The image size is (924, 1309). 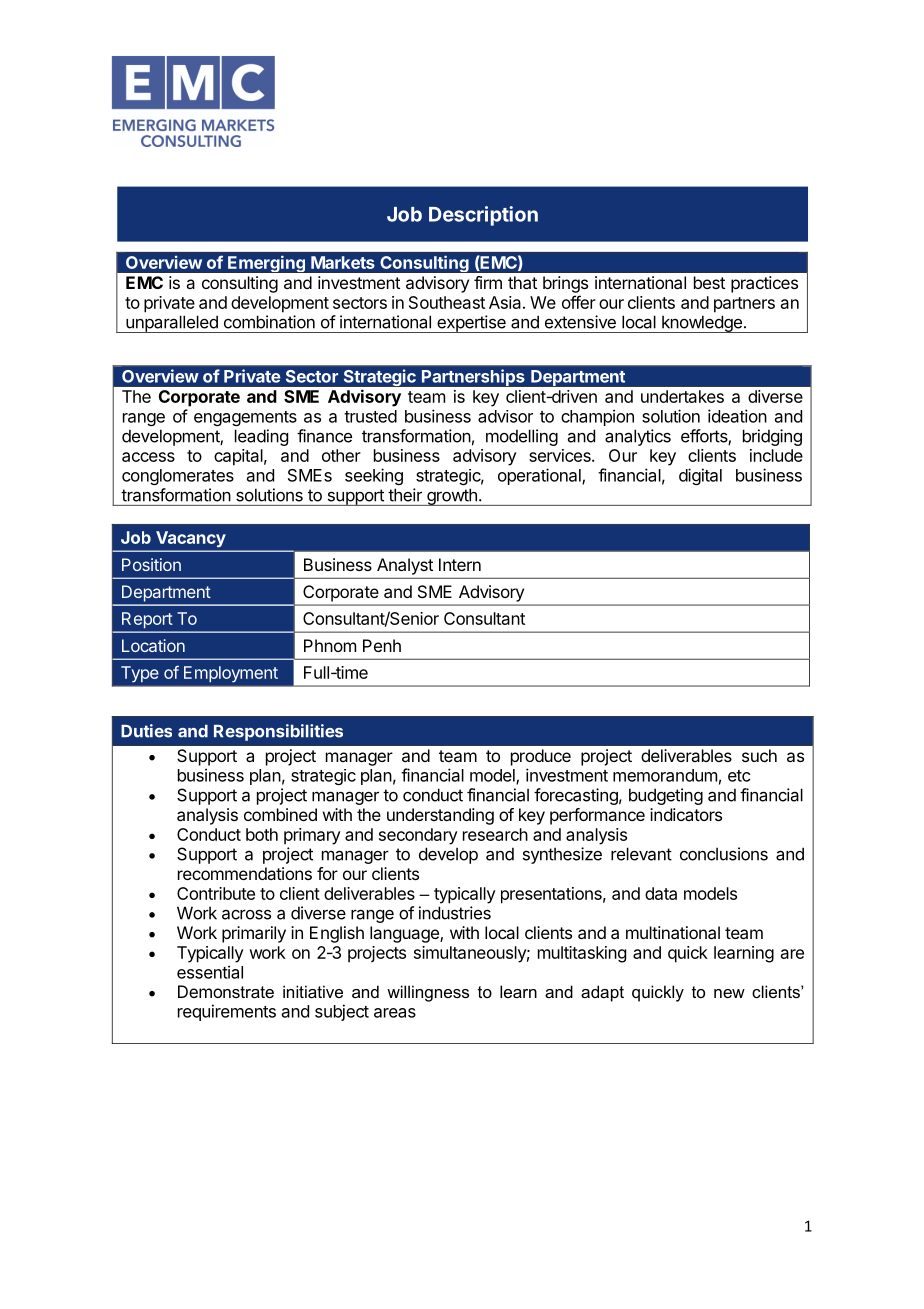 I want to click on Demonstrate, so click(x=226, y=991).
